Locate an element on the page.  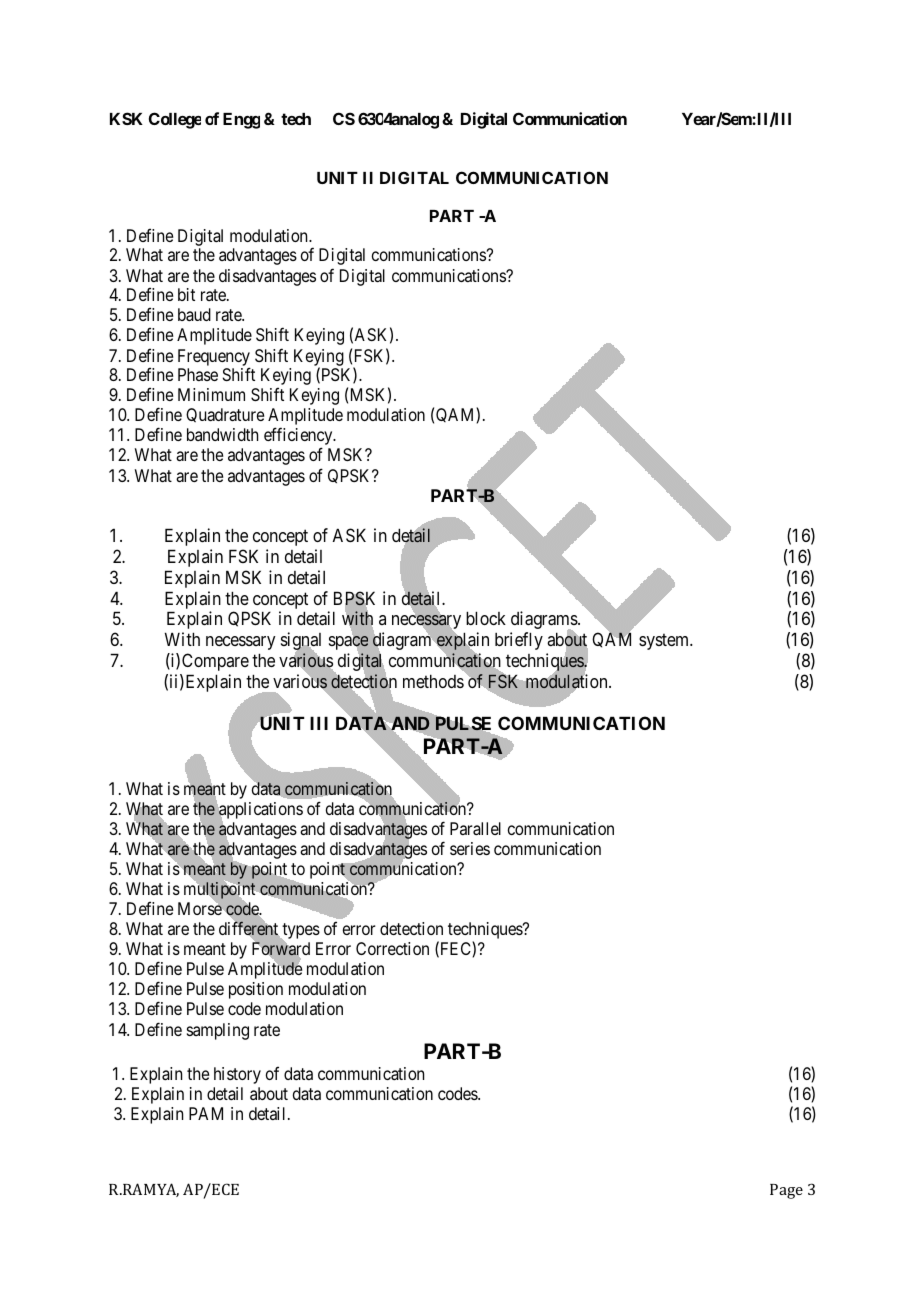
efficiency is located at coordinates (299, 437).
